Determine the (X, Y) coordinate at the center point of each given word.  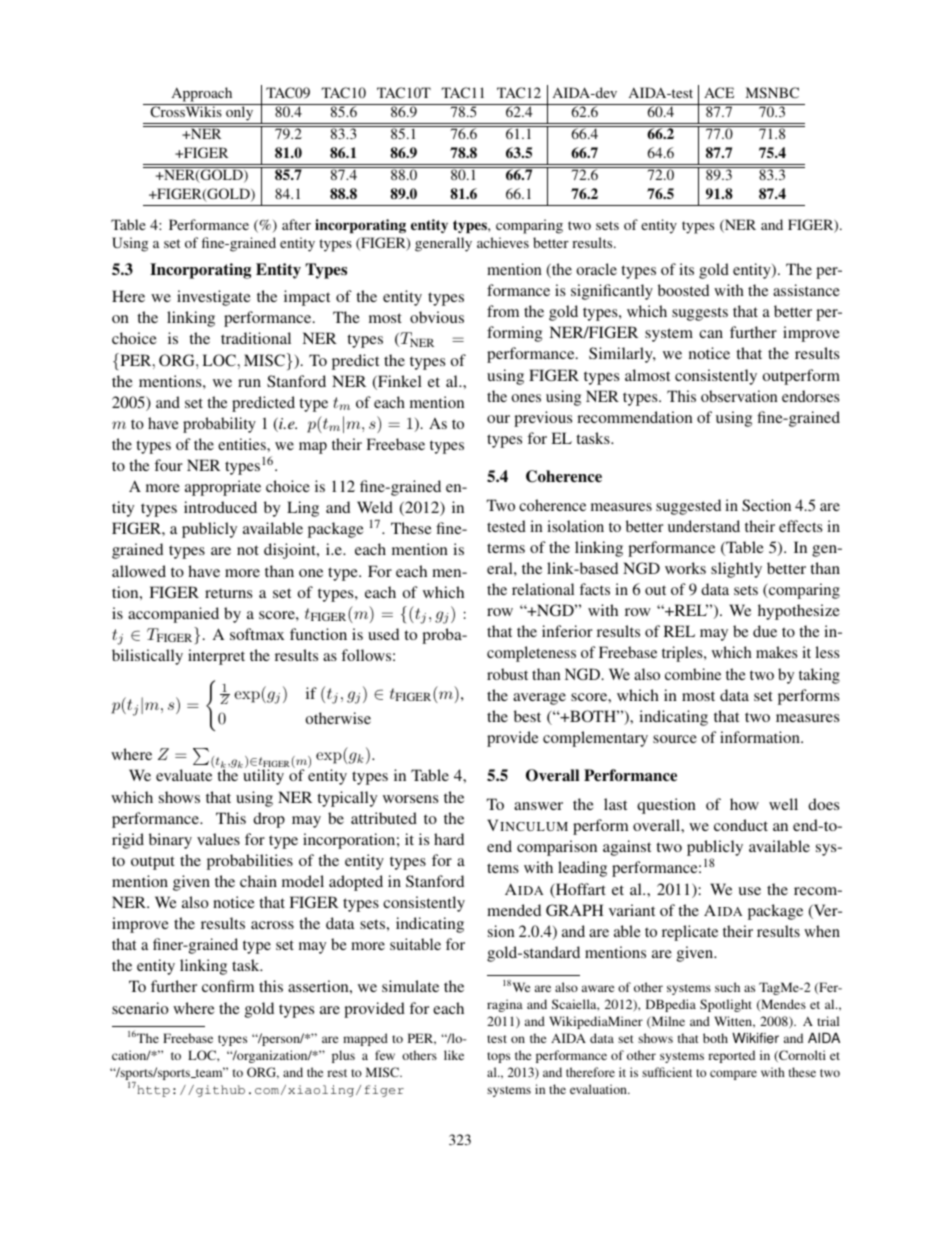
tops (498, 1057)
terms (506, 548)
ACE (719, 92)
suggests (700, 314)
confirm (228, 986)
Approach (202, 94)
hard (449, 839)
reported (731, 1056)
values (218, 839)
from (503, 311)
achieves (503, 242)
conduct (741, 825)
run (249, 383)
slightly (736, 570)
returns (228, 593)
